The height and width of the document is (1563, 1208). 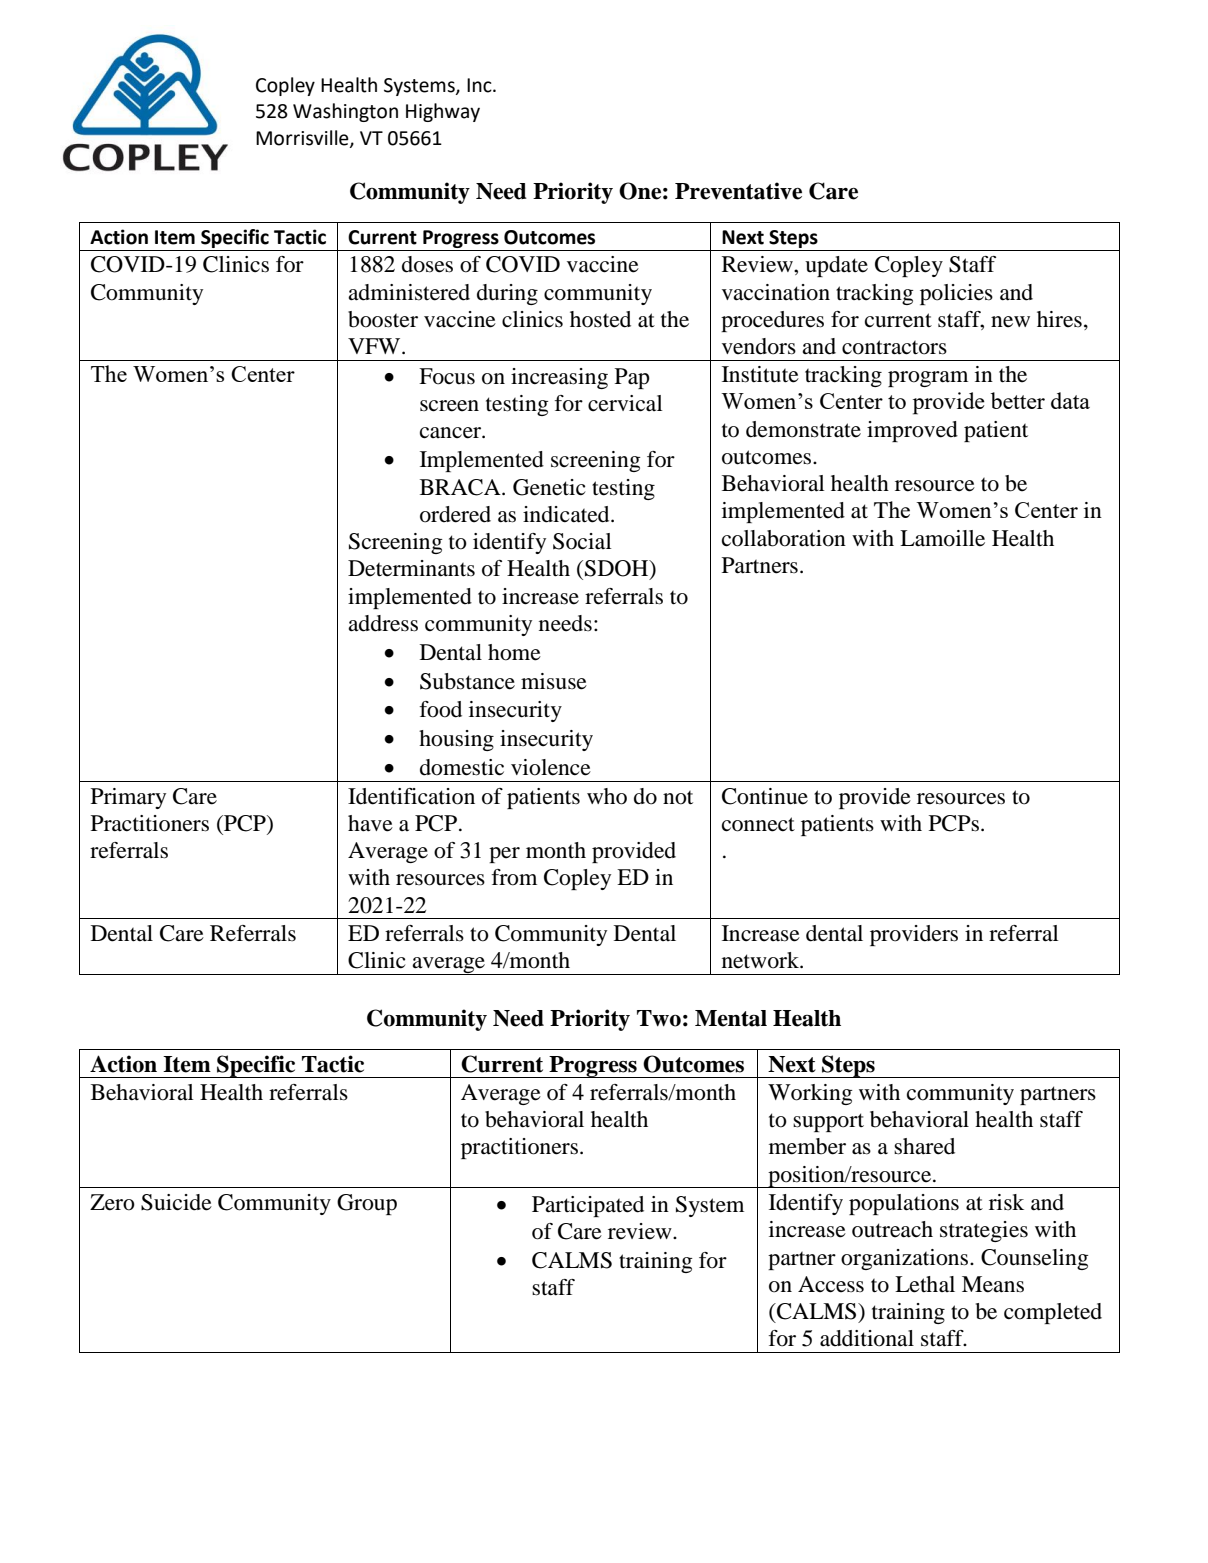 I want to click on Suicide, so click(x=176, y=1202).
